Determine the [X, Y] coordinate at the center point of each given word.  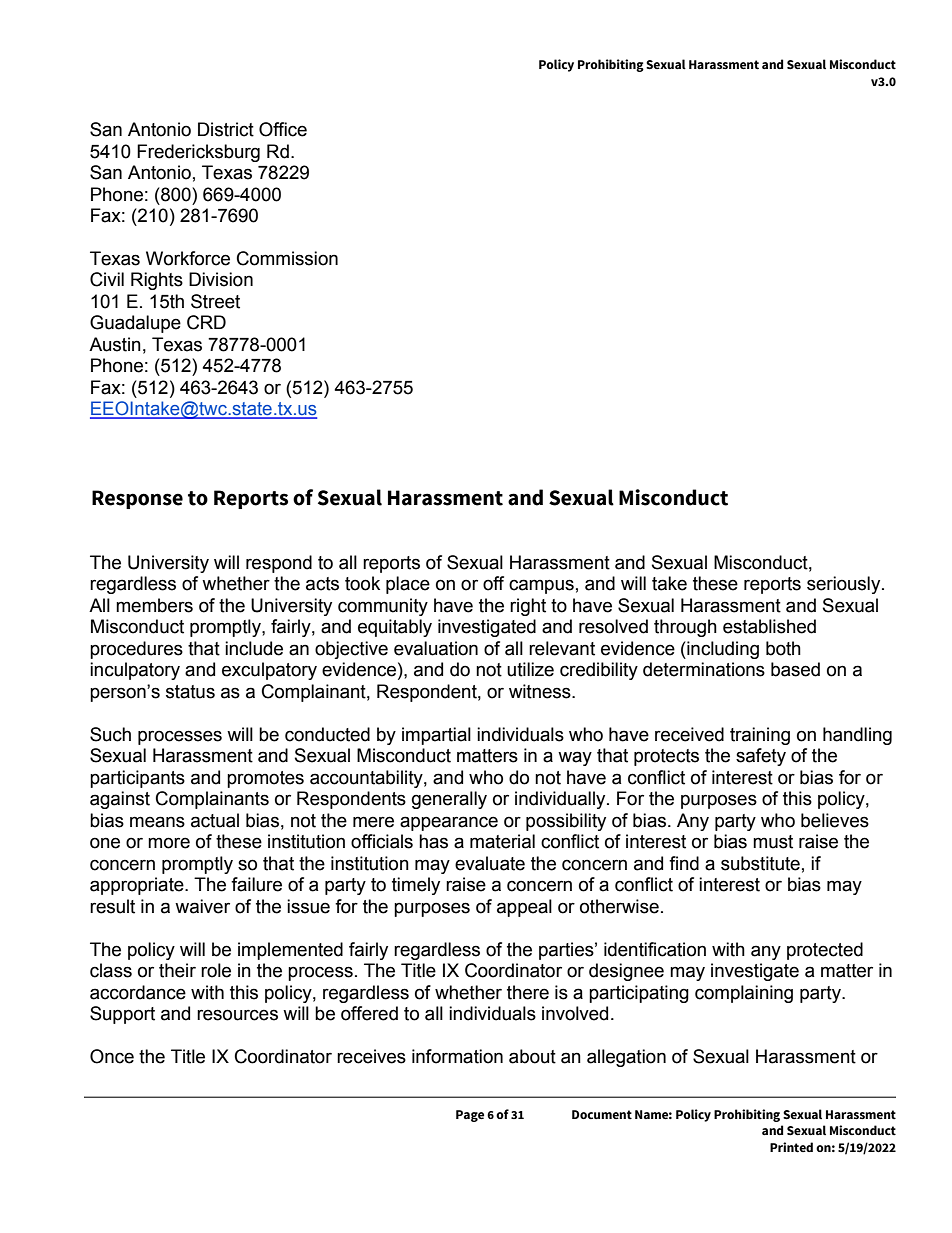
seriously [845, 585]
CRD [206, 322]
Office [283, 129]
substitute [760, 863]
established [769, 626]
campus [541, 586]
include [254, 648]
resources [237, 1015]
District [226, 129]
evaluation [436, 648]
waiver [202, 906]
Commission [287, 258]
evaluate [490, 863]
